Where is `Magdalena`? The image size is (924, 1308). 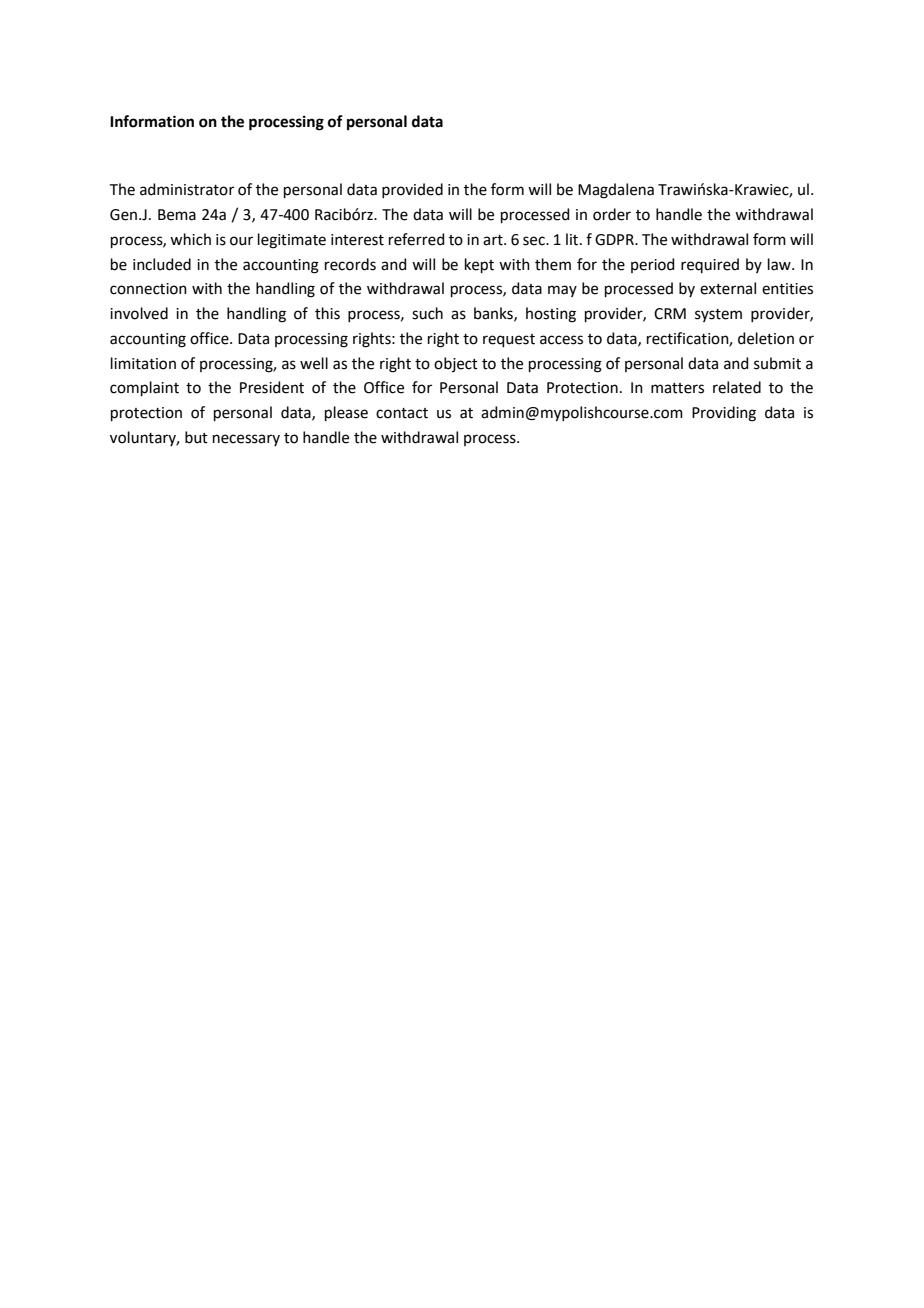
Magdalena is located at coordinates (616, 191).
